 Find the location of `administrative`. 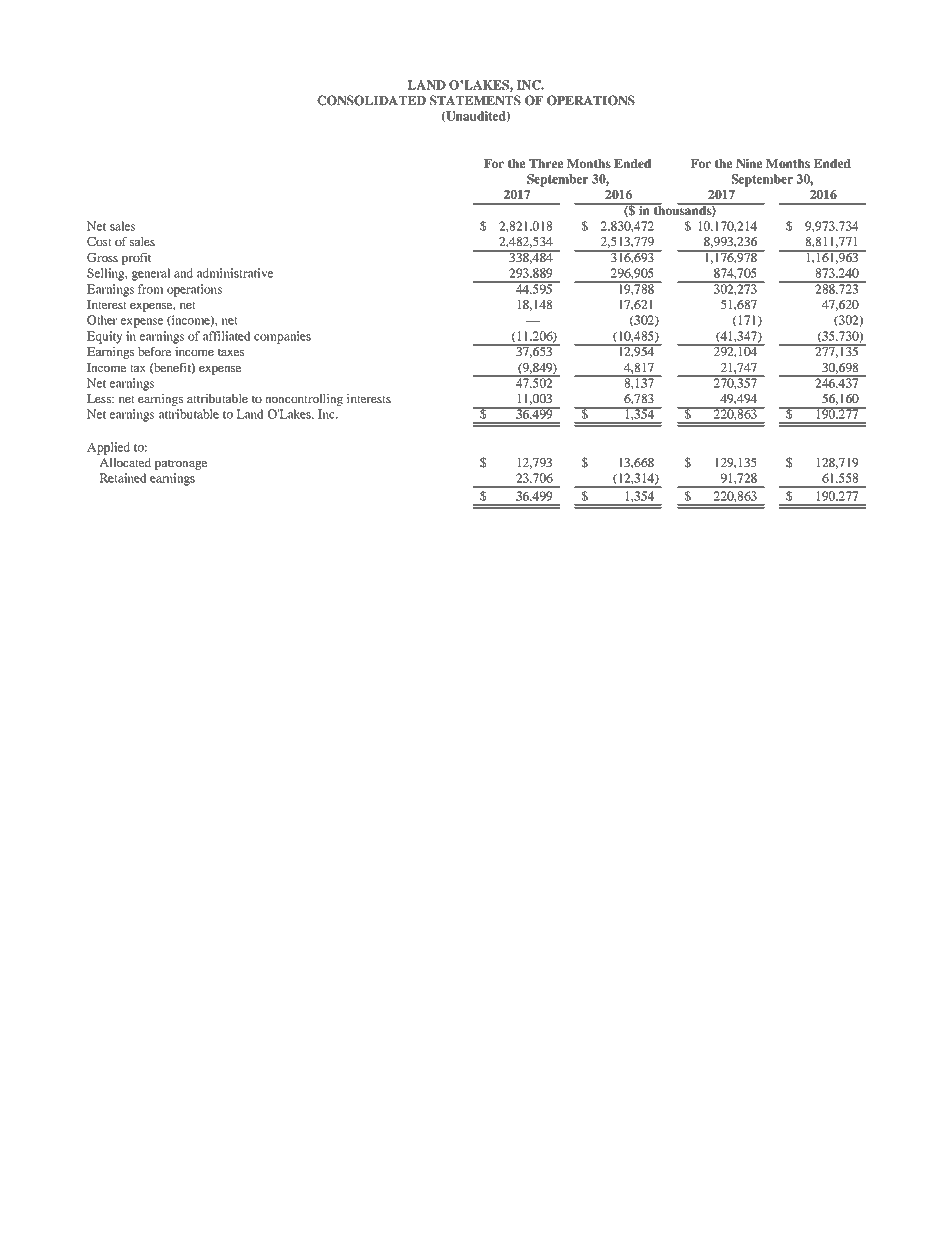

administrative is located at coordinates (235, 273).
